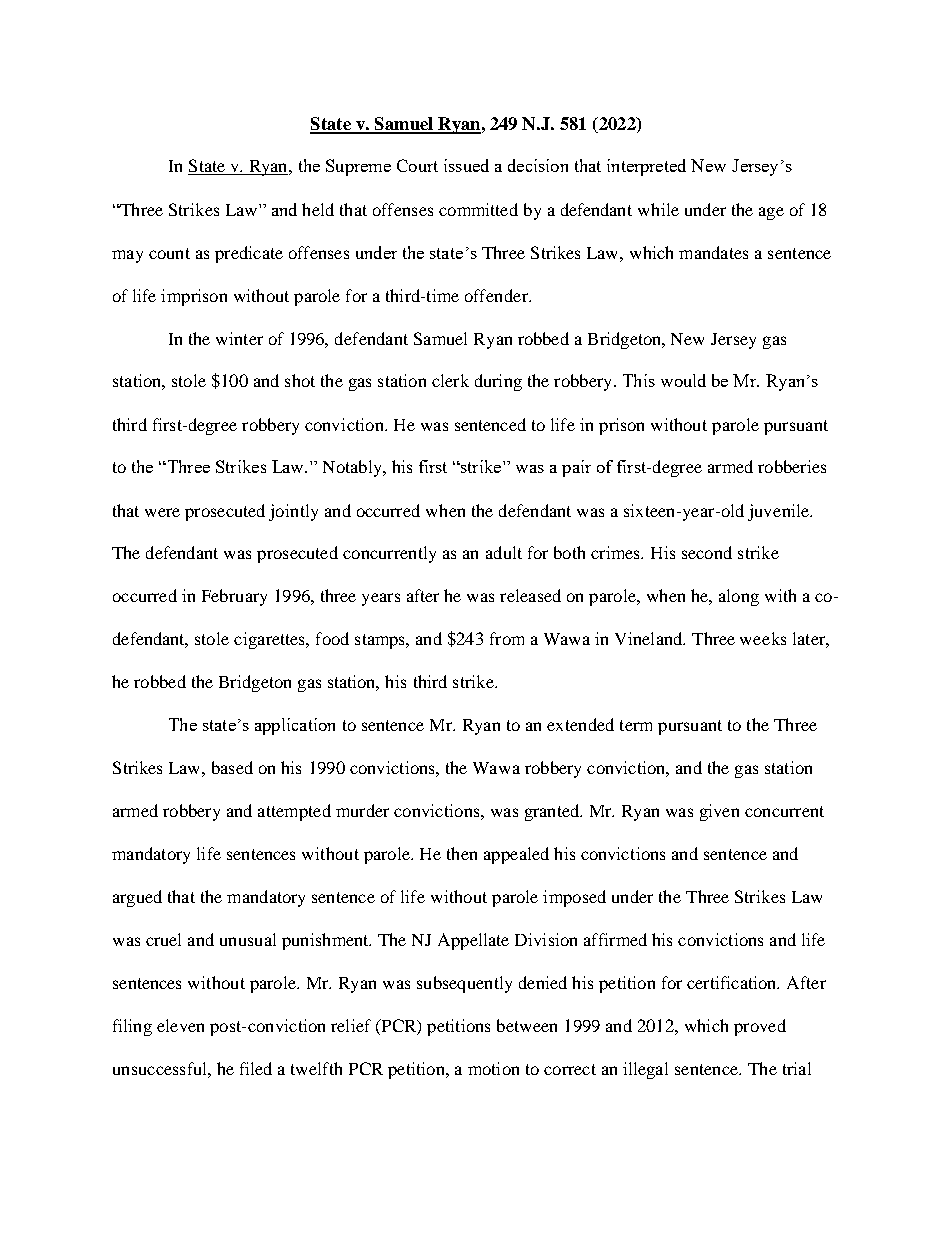 This screenshot has height=1233, width=952. I want to click on based, so click(232, 767).
